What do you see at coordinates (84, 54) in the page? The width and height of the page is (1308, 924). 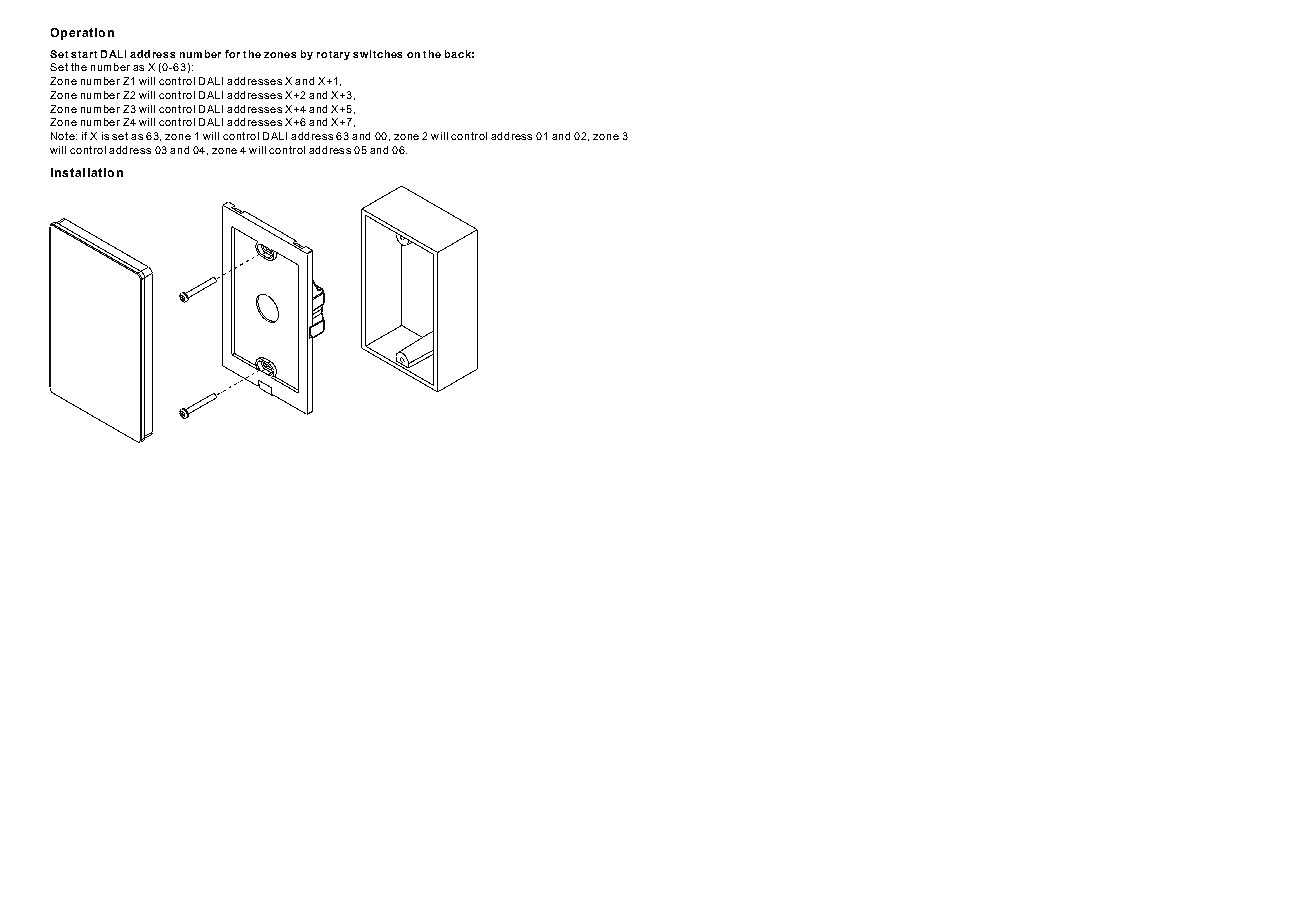 I see `start` at bounding box center [84, 54].
